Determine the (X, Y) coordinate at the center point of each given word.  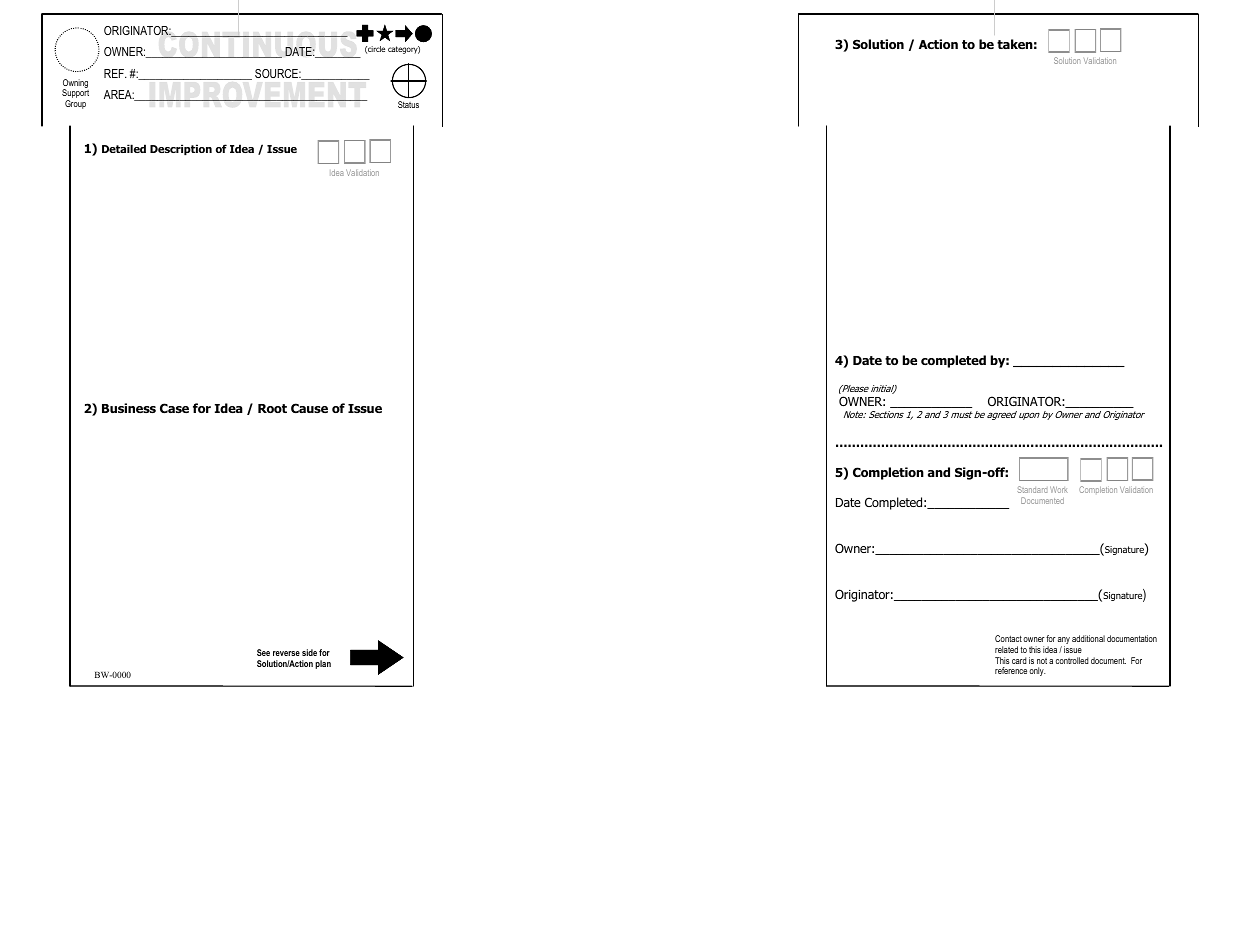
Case (174, 408)
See (263, 652)
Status (408, 104)
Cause (309, 408)
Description (181, 149)
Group (75, 104)
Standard (1032, 489)
